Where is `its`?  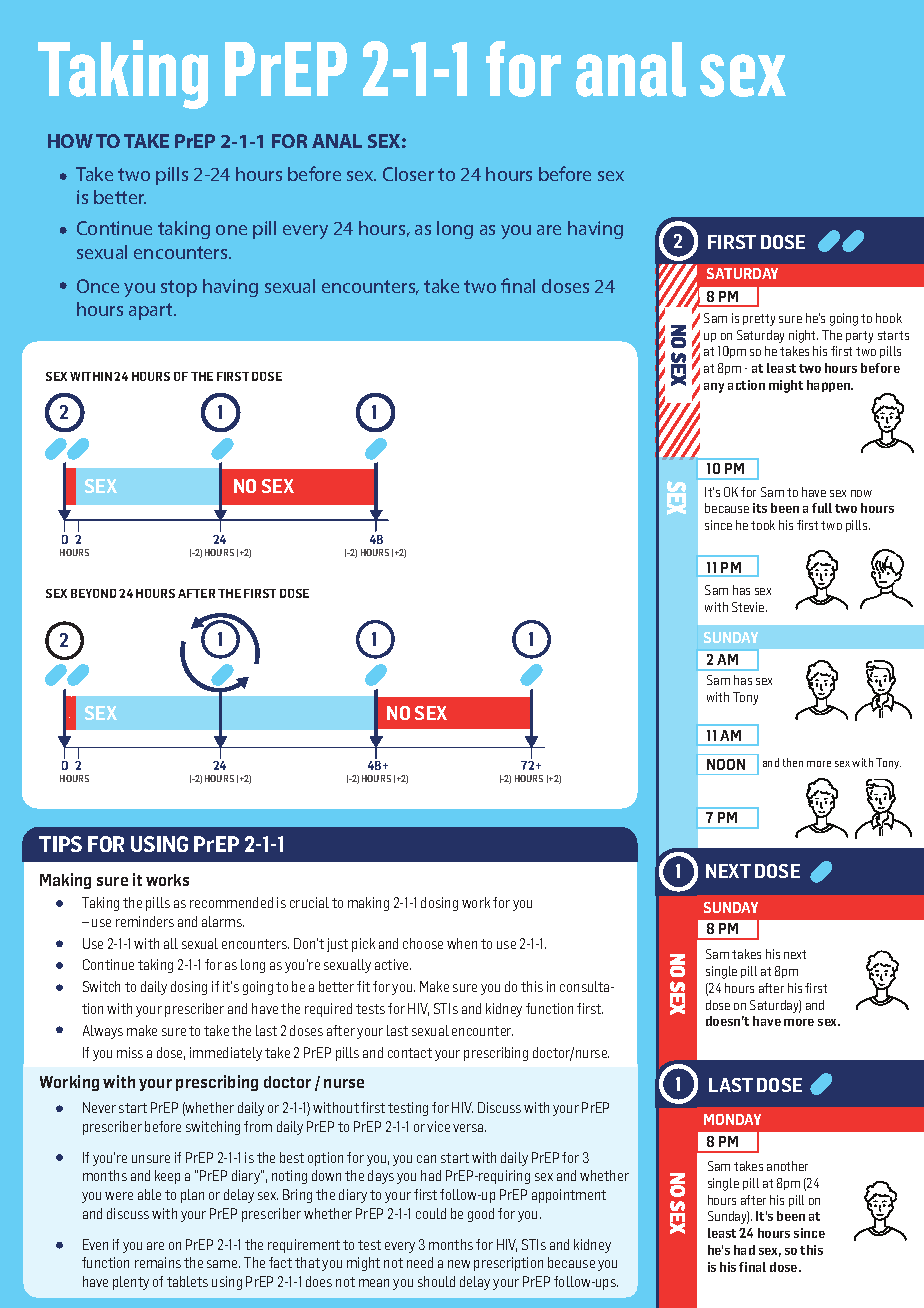 its is located at coordinates (760, 508).
